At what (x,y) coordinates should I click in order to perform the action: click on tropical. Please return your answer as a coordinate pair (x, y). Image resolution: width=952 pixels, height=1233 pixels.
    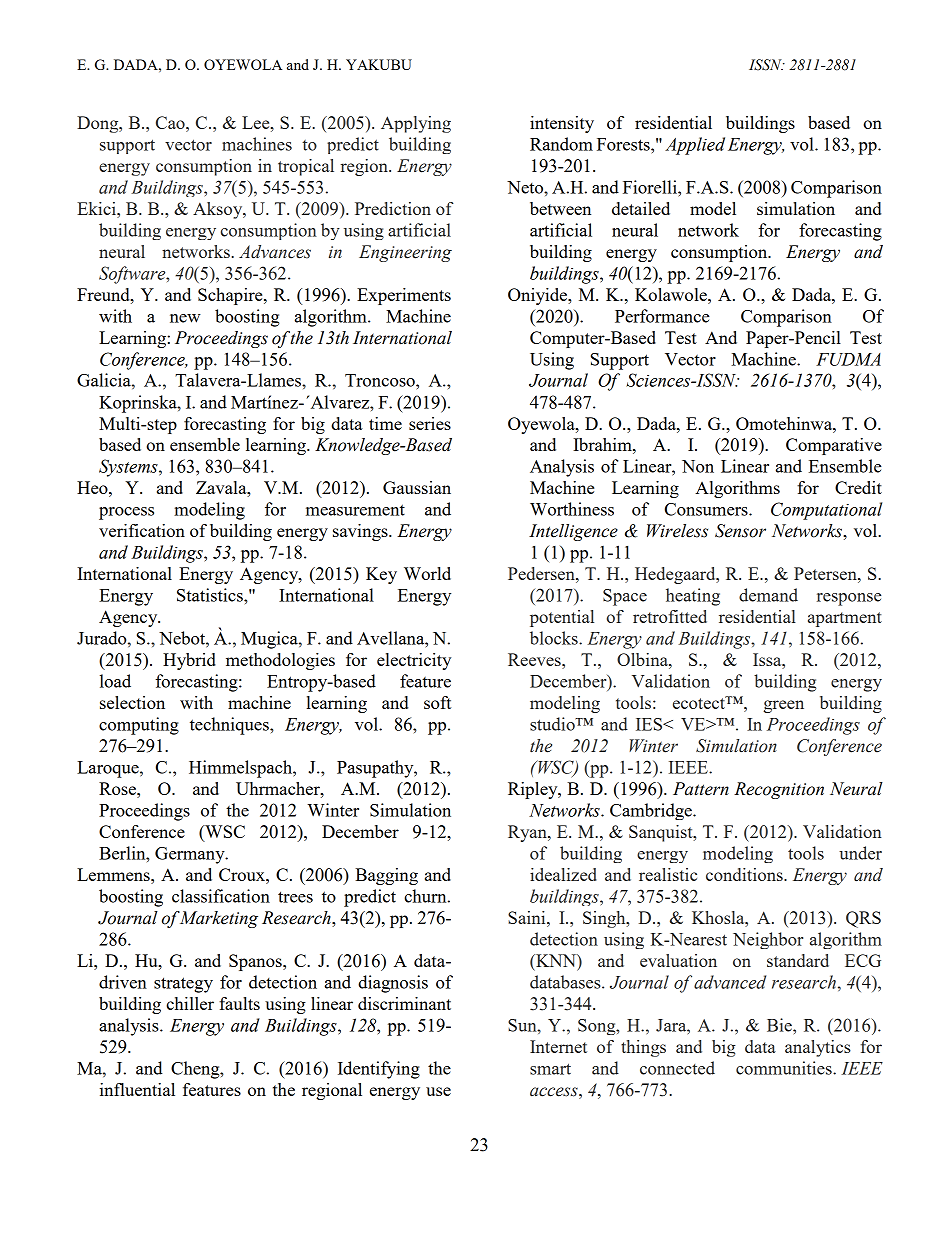
    Looking at the image, I should click on (306, 167).
